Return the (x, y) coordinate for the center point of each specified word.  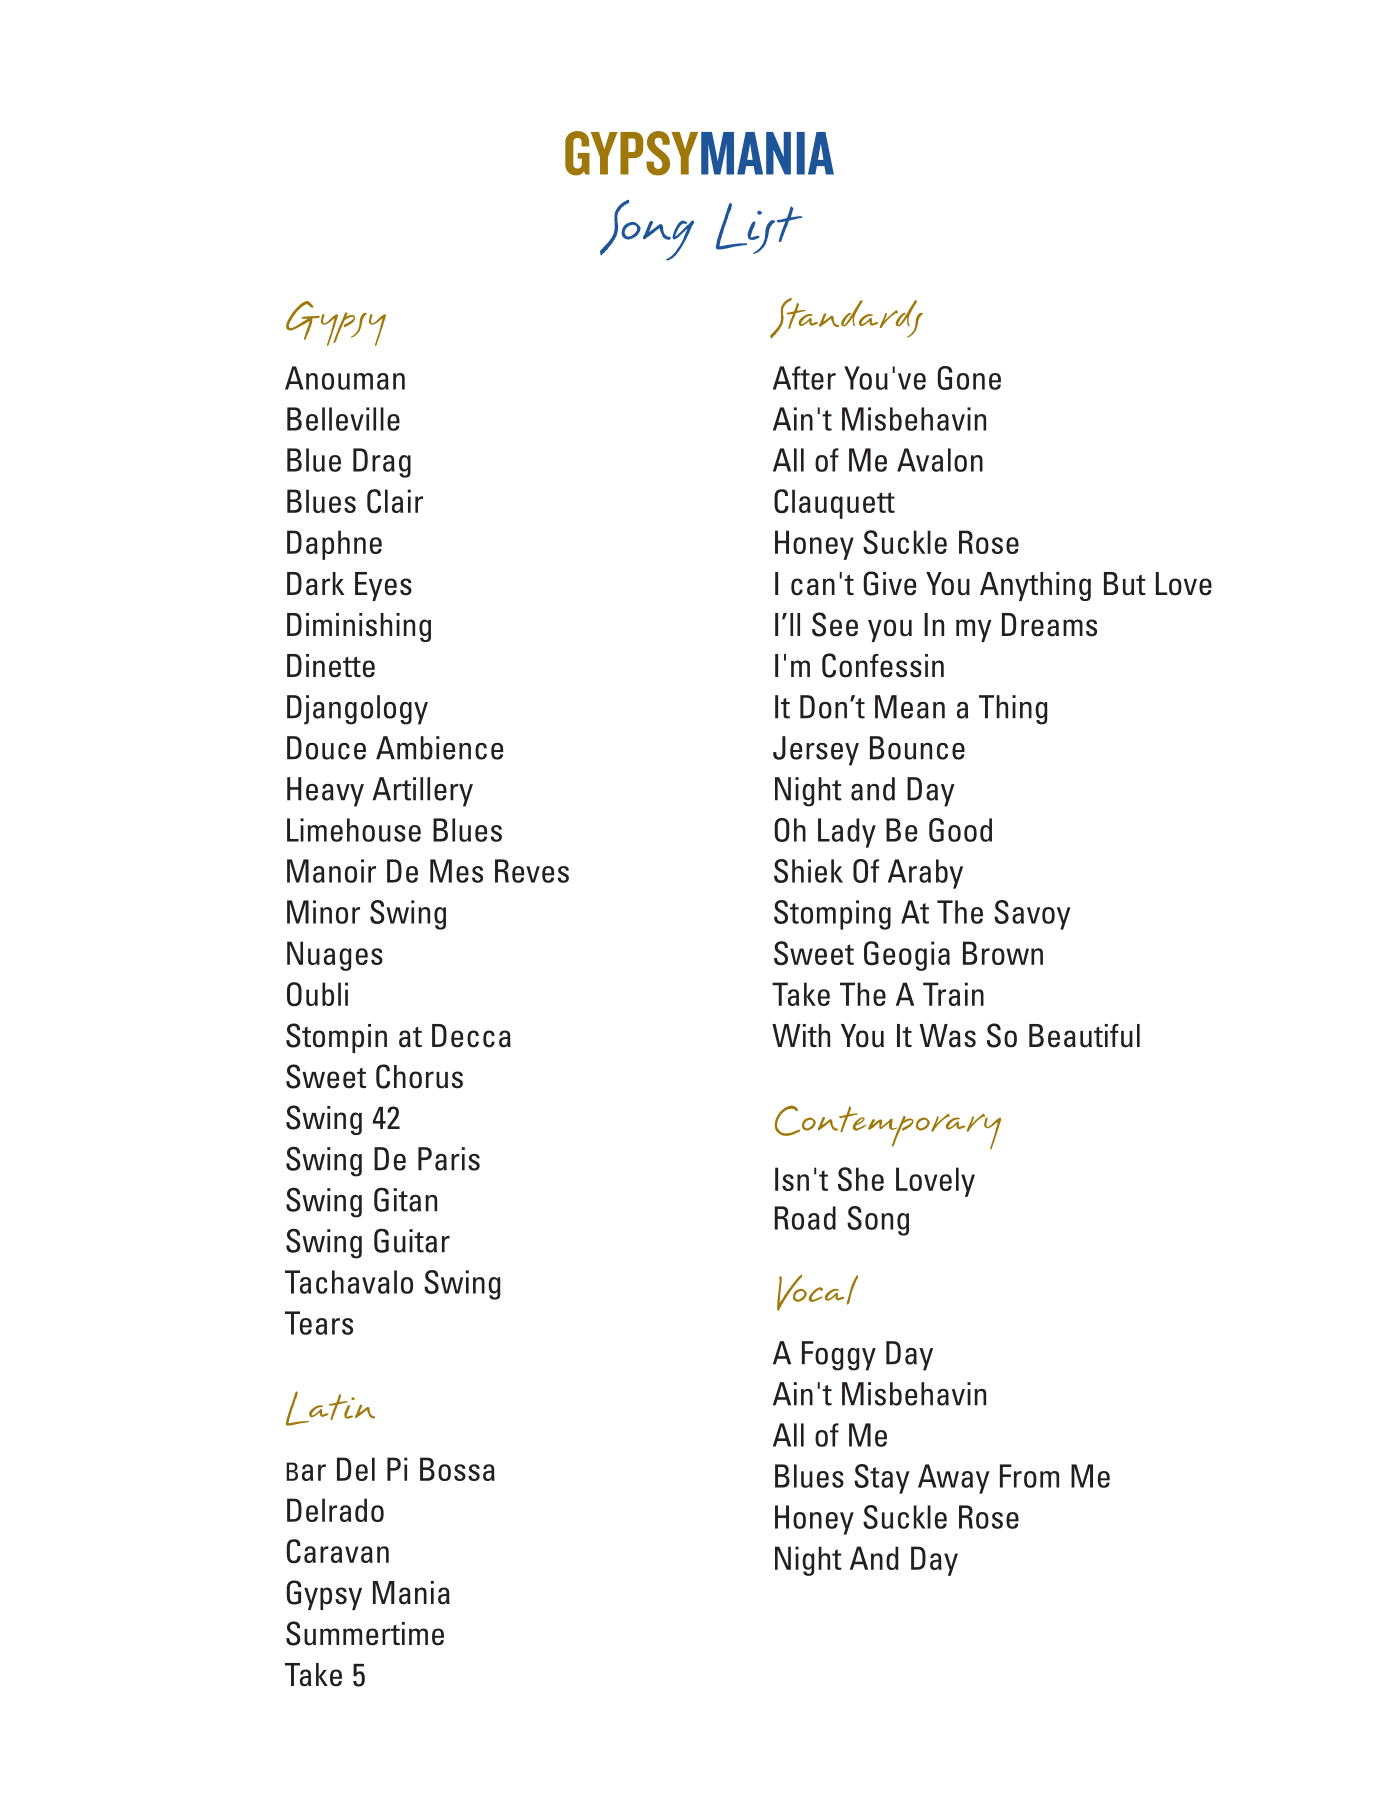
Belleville (343, 419)
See (835, 624)
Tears (319, 1323)
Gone (969, 378)
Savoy (1032, 915)
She (861, 1179)
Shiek (808, 871)
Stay (881, 1479)
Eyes (383, 586)
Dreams (1049, 625)
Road (805, 1218)
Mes (456, 871)
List (759, 228)
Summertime (365, 1633)
